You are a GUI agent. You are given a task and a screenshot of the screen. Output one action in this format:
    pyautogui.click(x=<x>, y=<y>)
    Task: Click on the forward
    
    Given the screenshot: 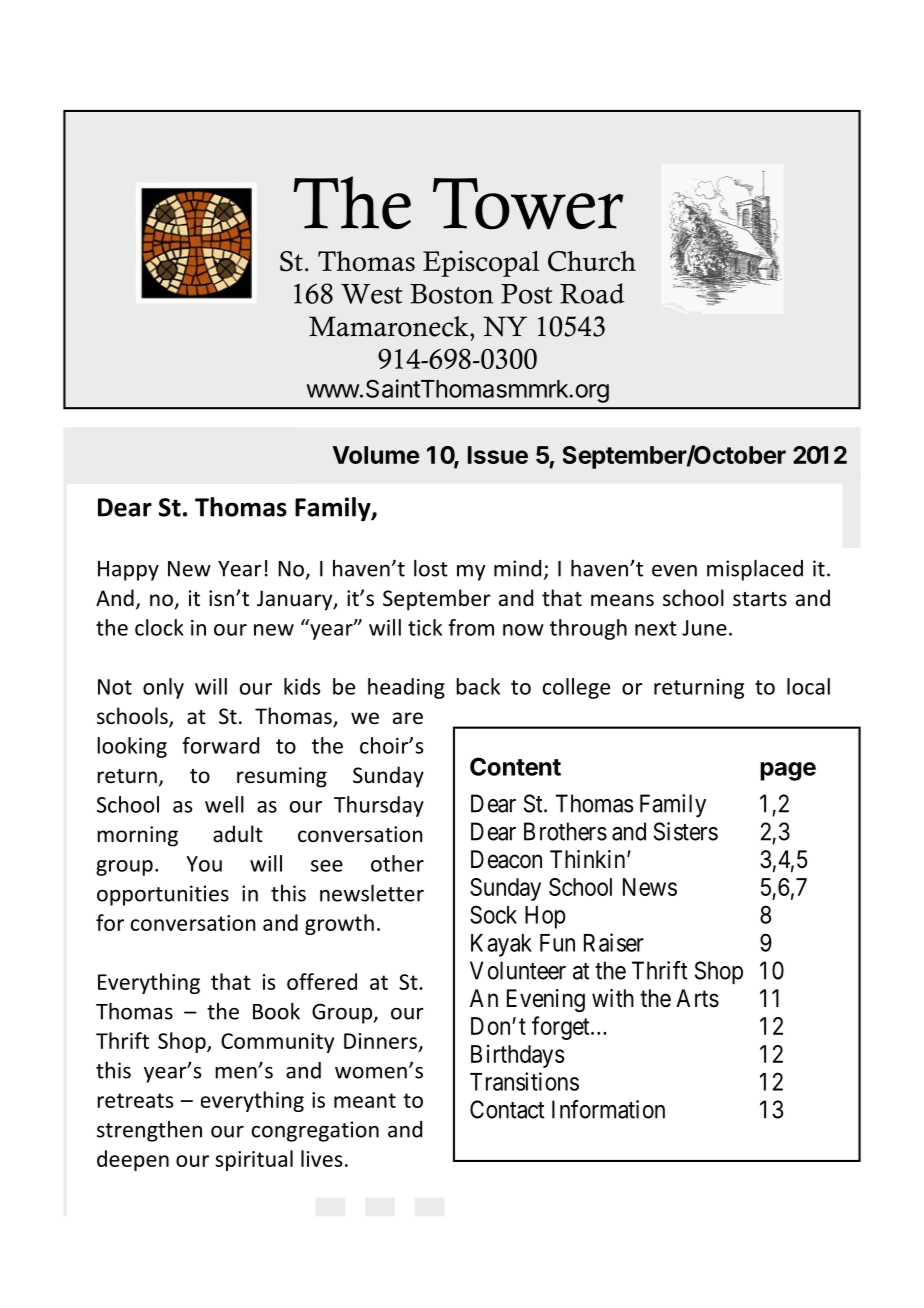 What is the action you would take?
    pyautogui.click(x=220, y=745)
